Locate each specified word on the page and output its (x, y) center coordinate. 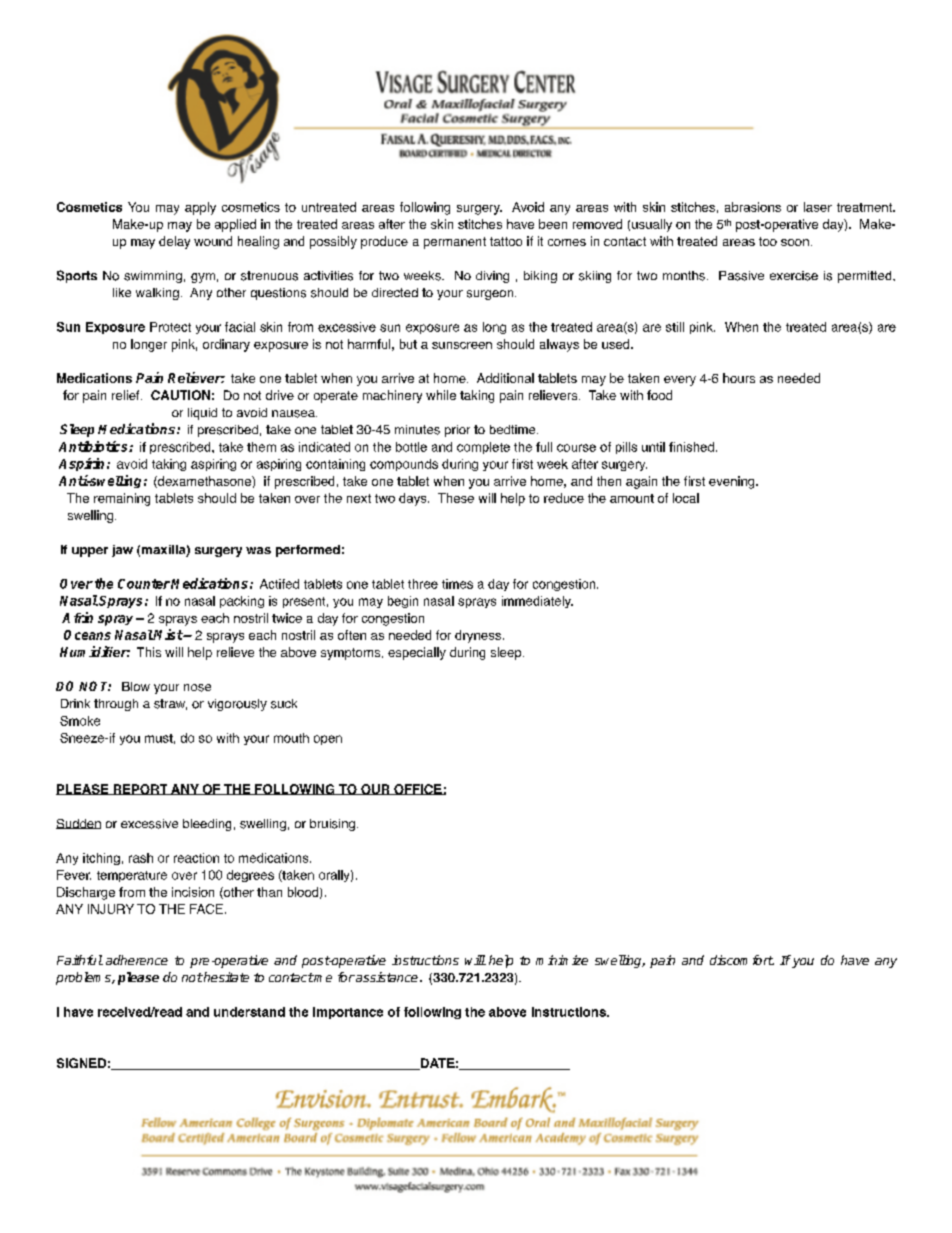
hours (739, 378)
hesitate (225, 977)
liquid (202, 414)
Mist (168, 634)
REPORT (140, 789)
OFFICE (418, 789)
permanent (455, 243)
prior (457, 431)
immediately (537, 602)
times (457, 584)
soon (795, 242)
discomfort (742, 960)
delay (174, 242)
